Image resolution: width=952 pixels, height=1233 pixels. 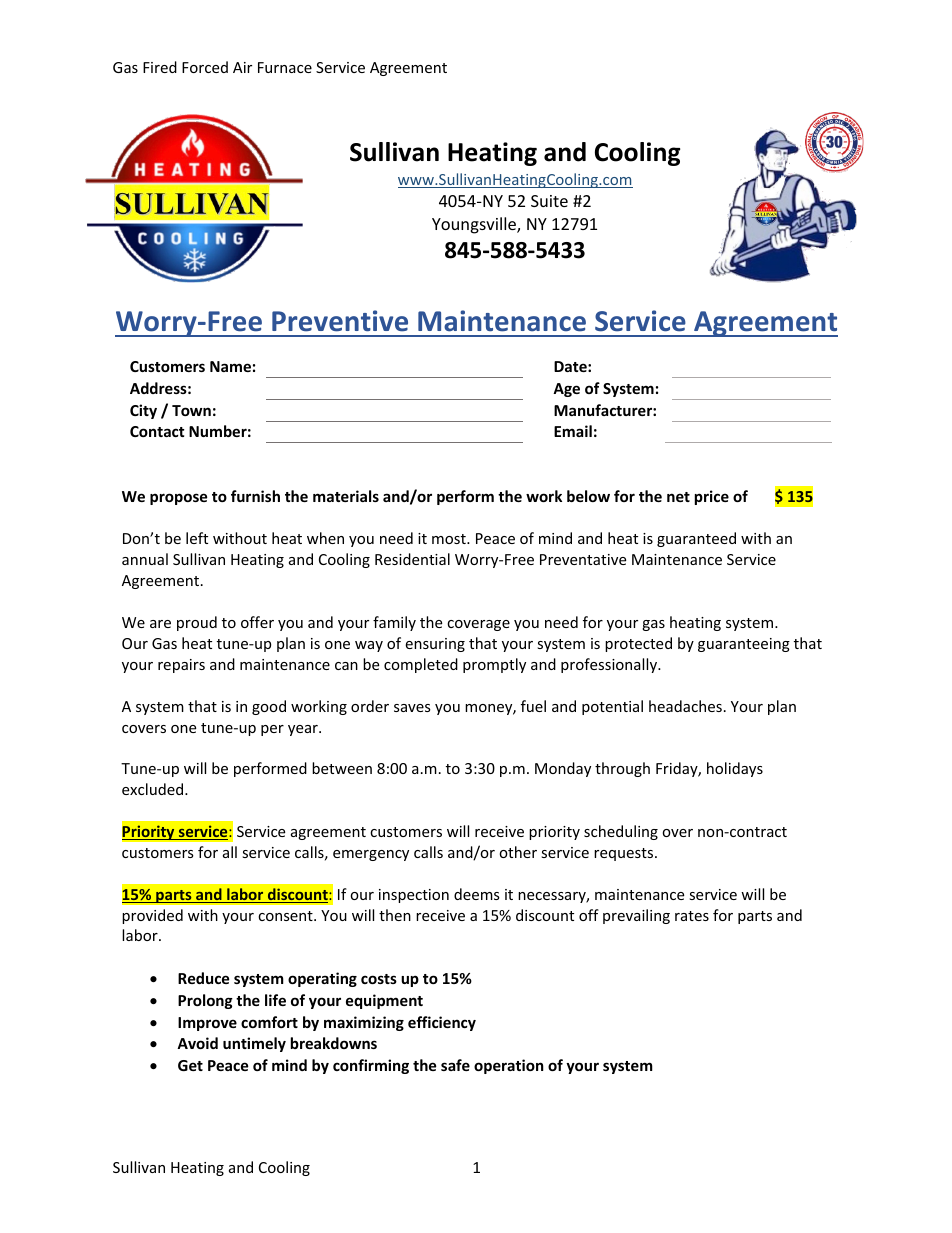 I want to click on materials, so click(x=346, y=496).
